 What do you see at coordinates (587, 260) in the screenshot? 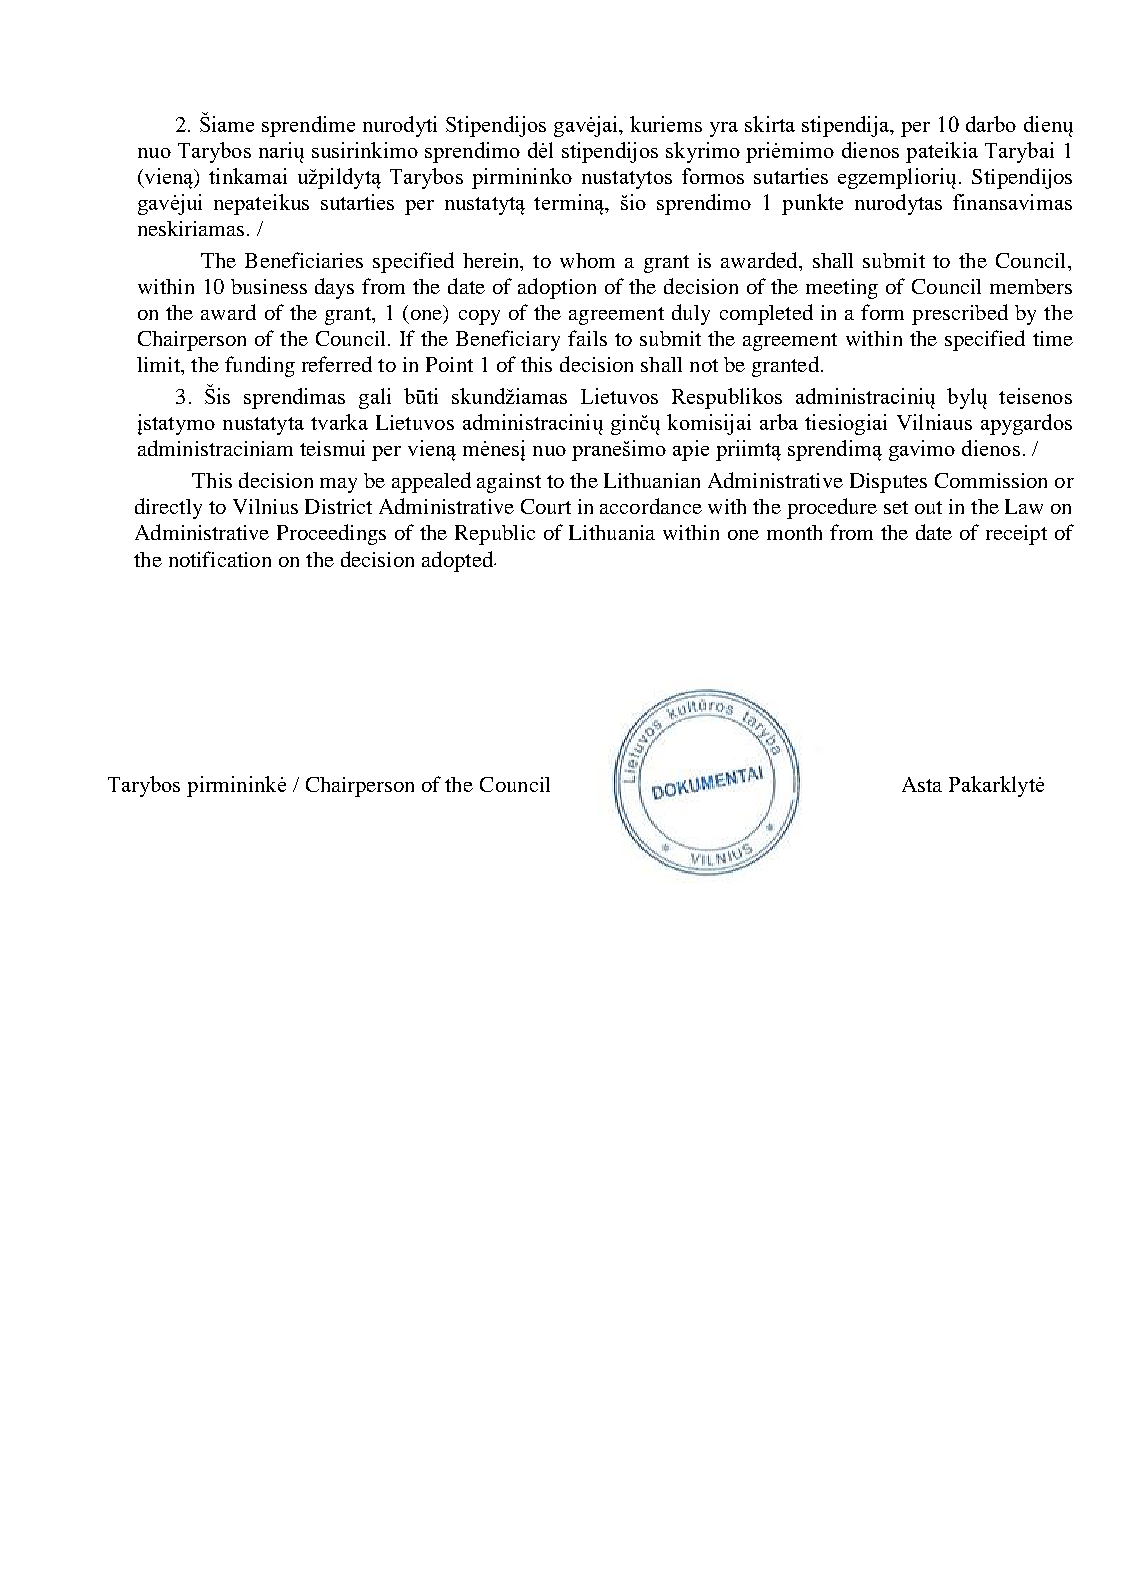
I see `whom` at bounding box center [587, 260].
